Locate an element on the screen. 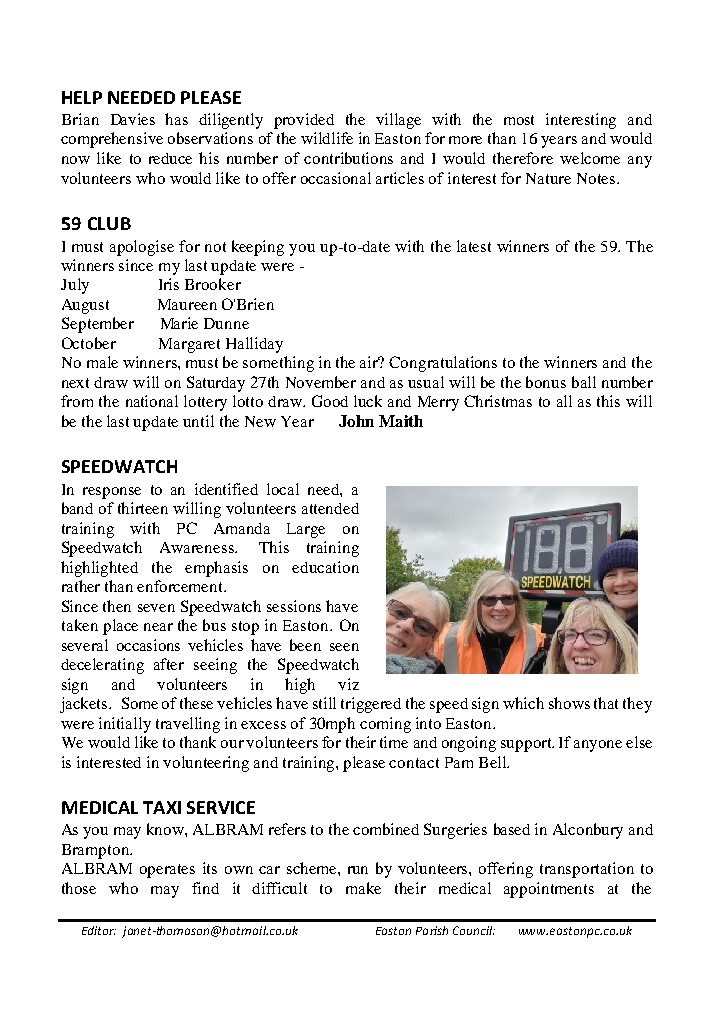 The width and height of the screenshot is (714, 1009). thirteen is located at coordinates (143, 508).
